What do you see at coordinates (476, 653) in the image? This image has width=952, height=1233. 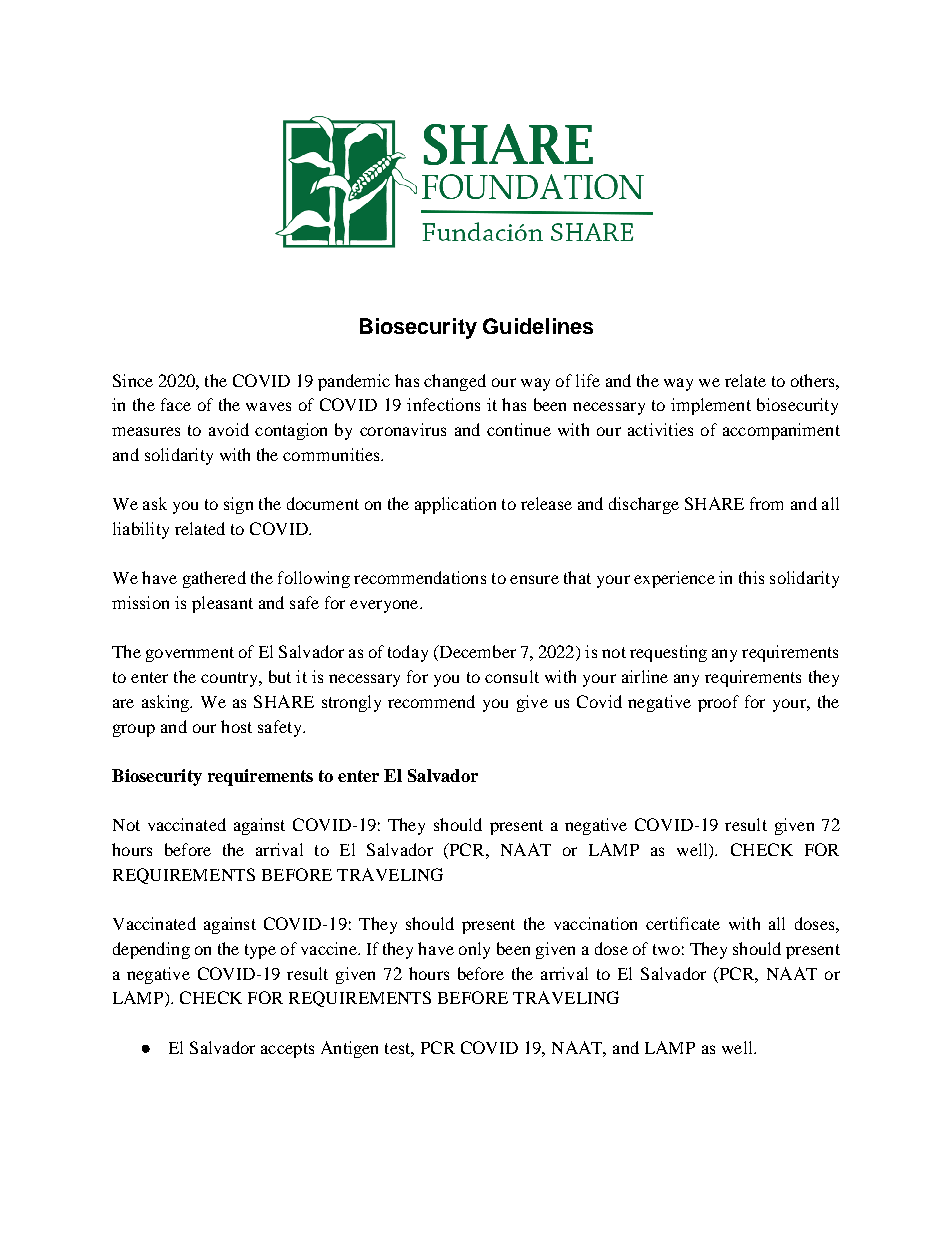 I see `December` at bounding box center [476, 653].
